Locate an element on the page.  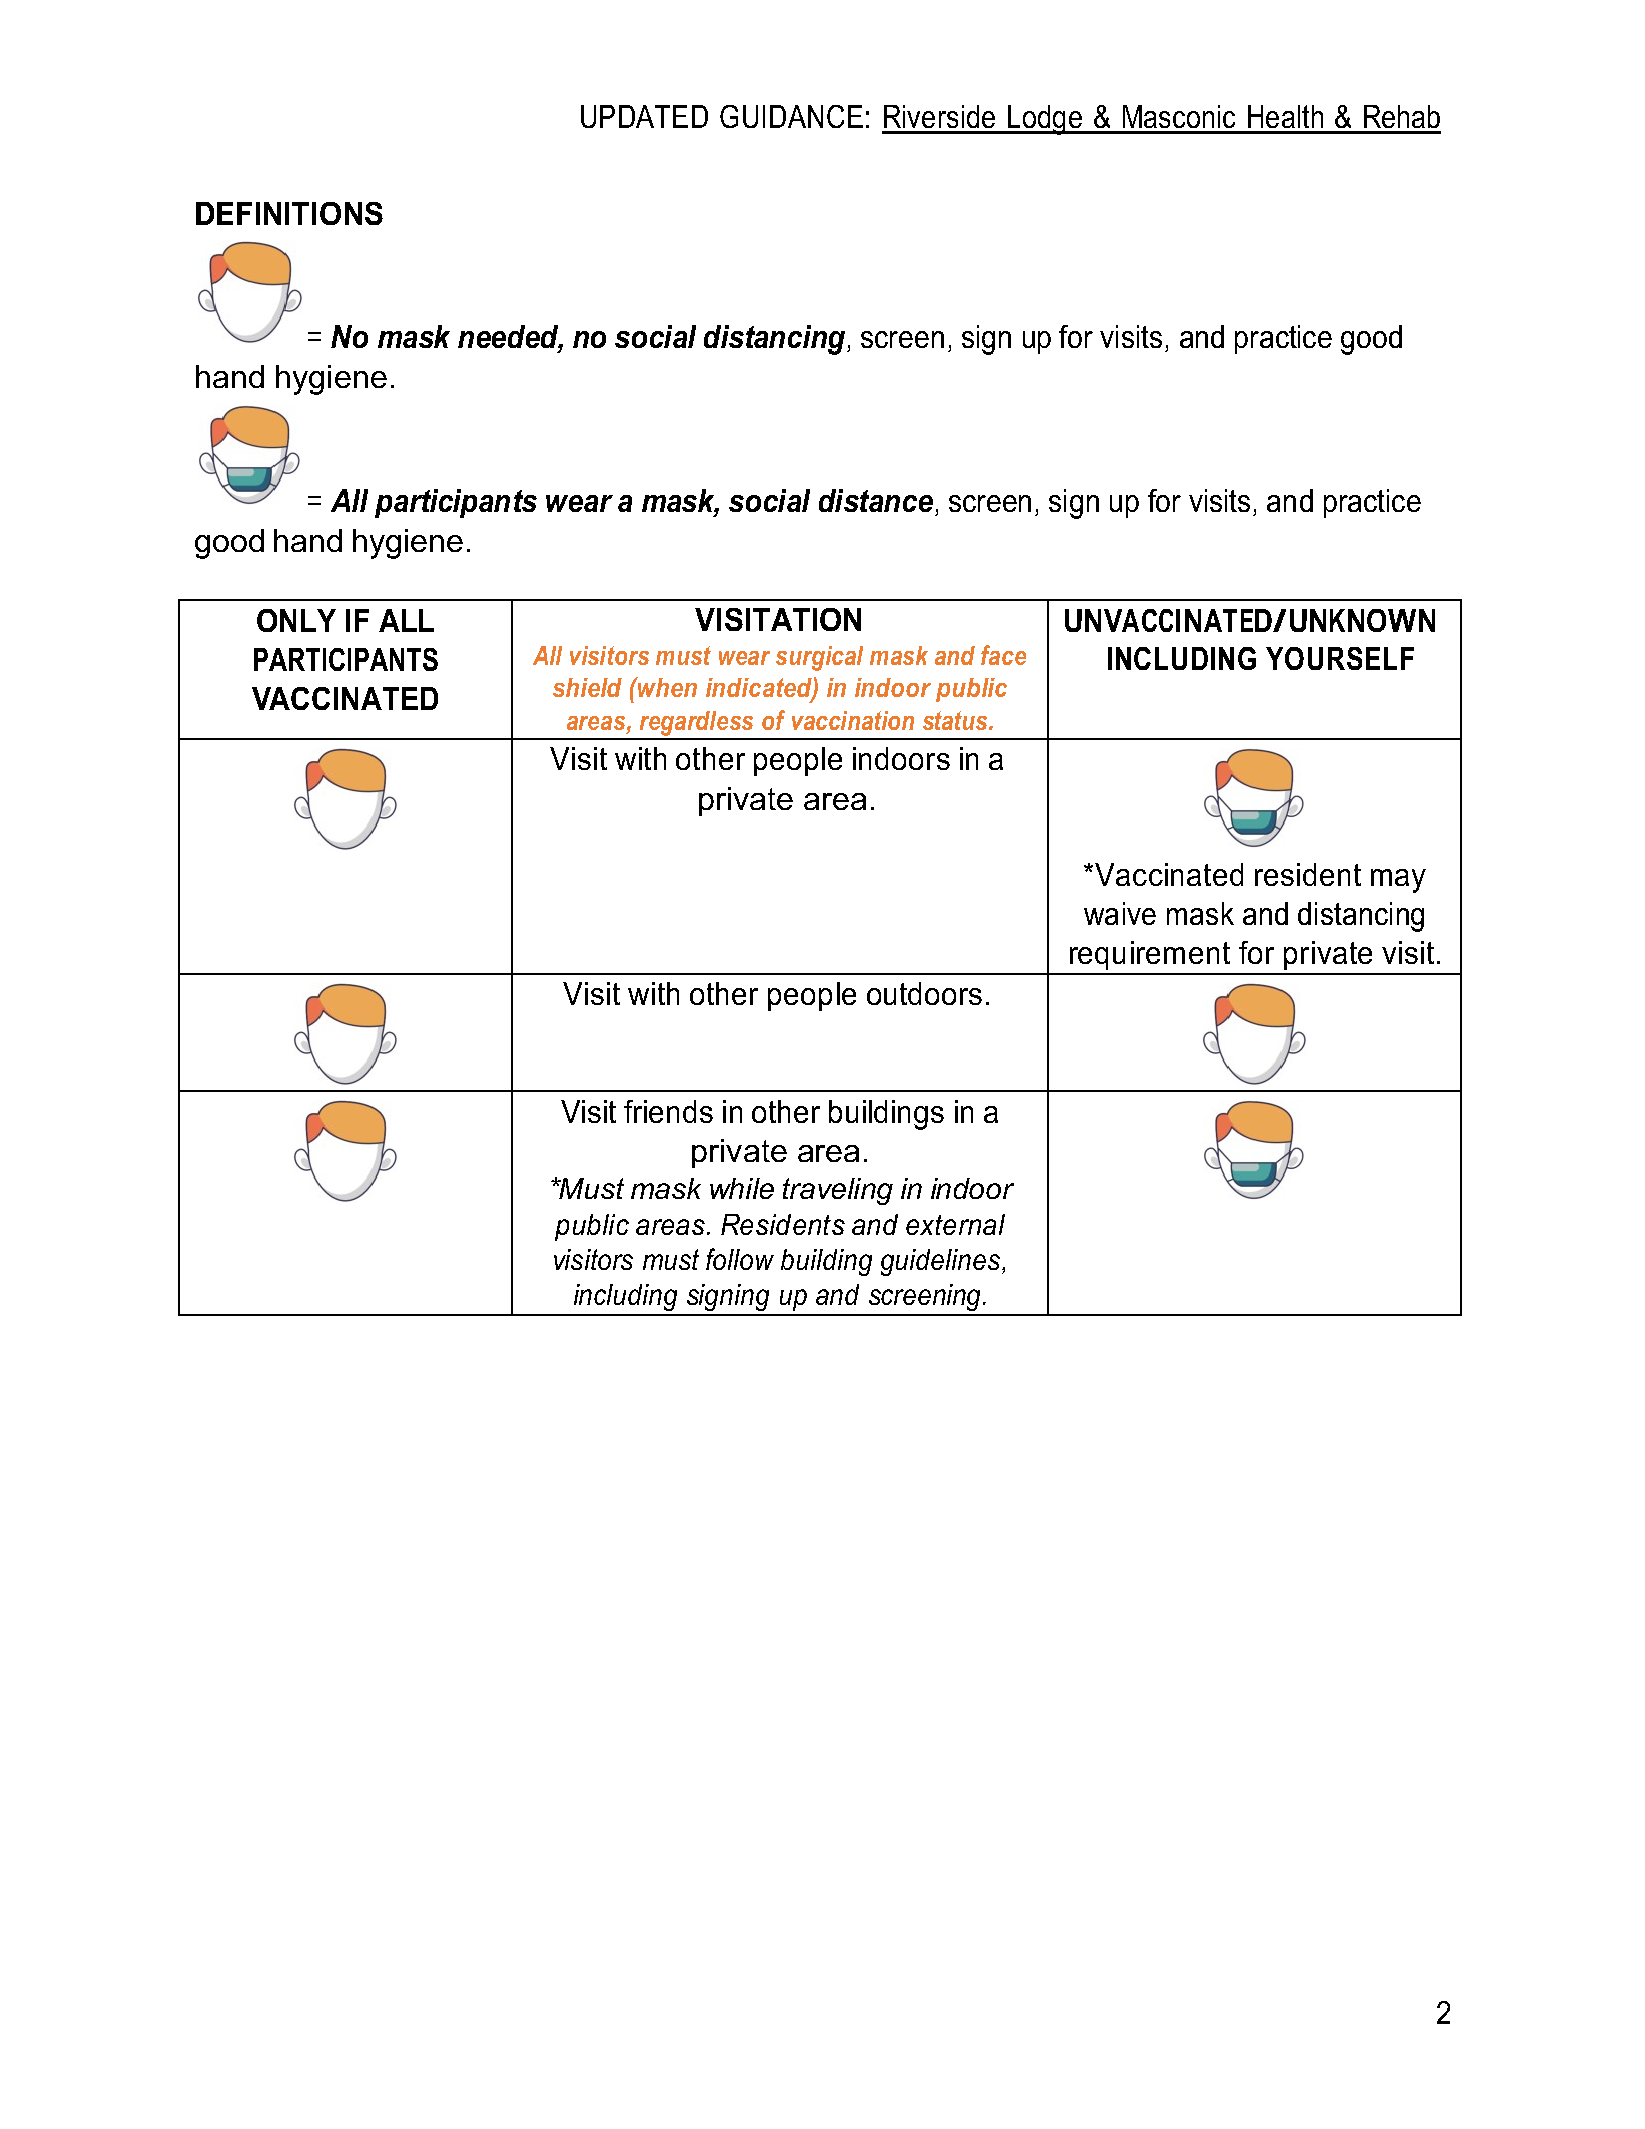
Lodge is located at coordinates (1045, 120).
